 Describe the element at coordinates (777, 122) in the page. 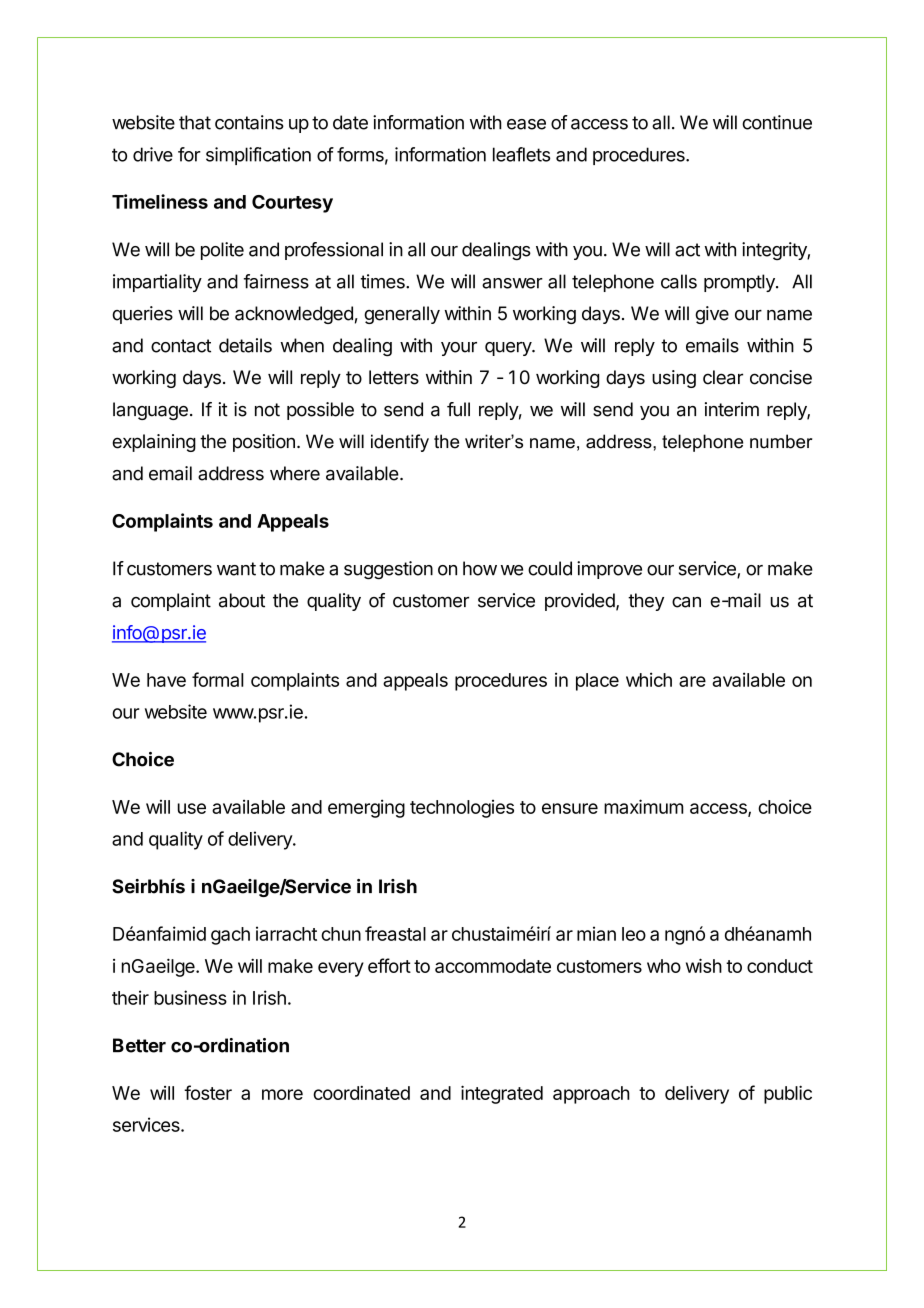

I see `continue` at that location.
